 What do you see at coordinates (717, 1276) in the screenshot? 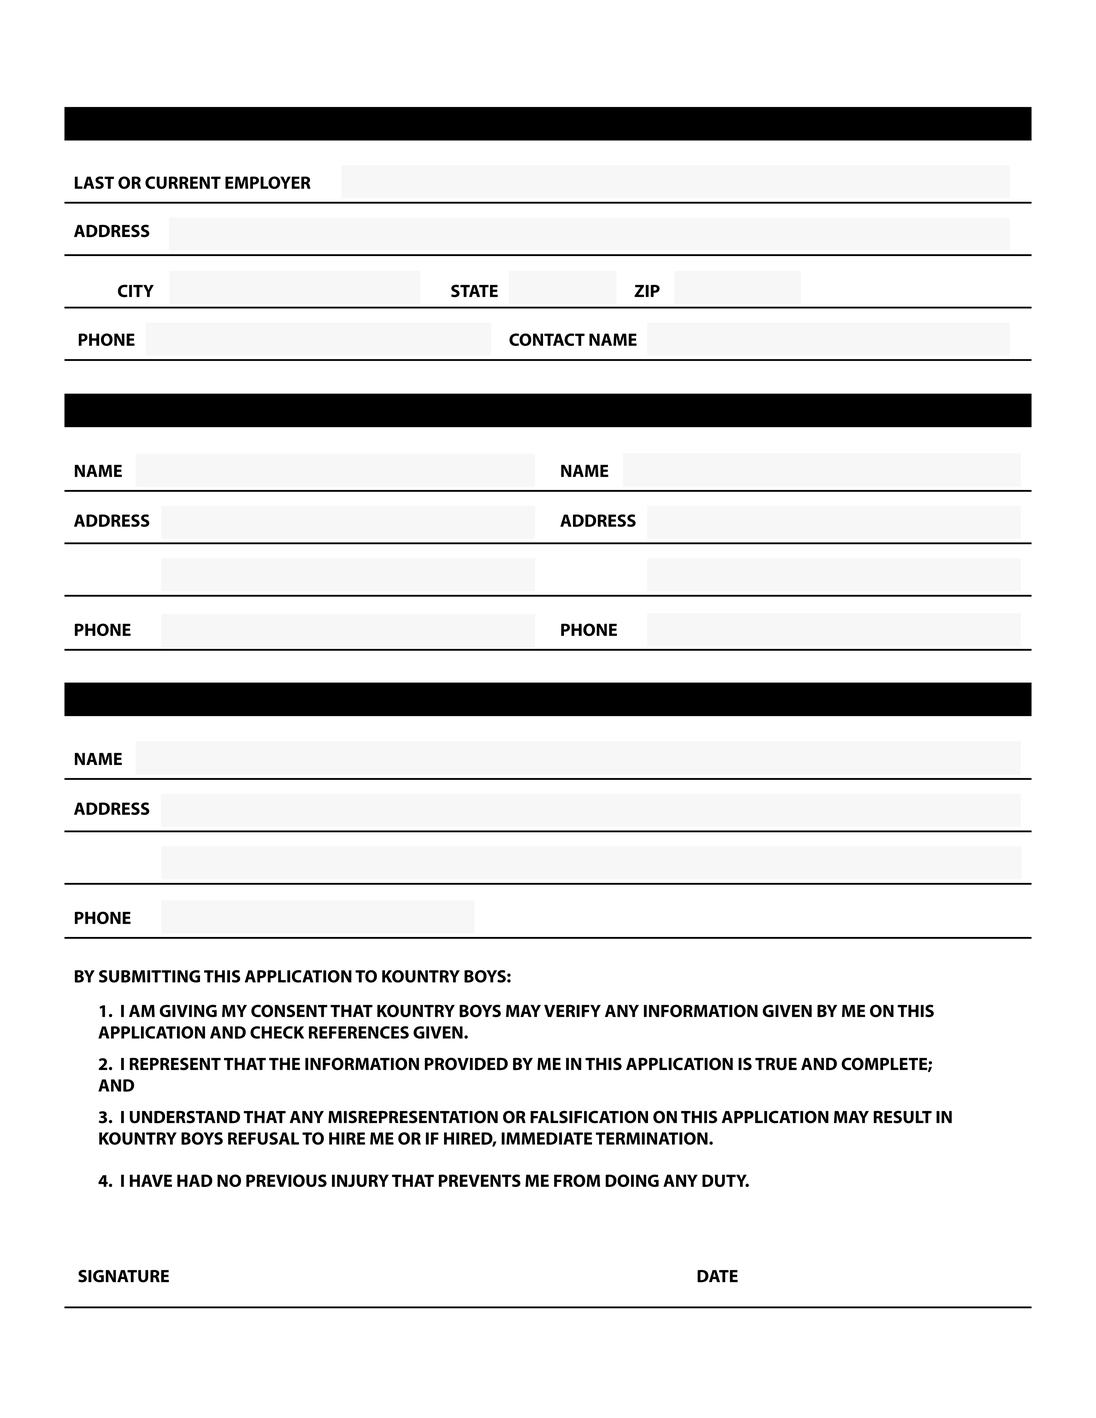
I see `DATE` at bounding box center [717, 1276].
